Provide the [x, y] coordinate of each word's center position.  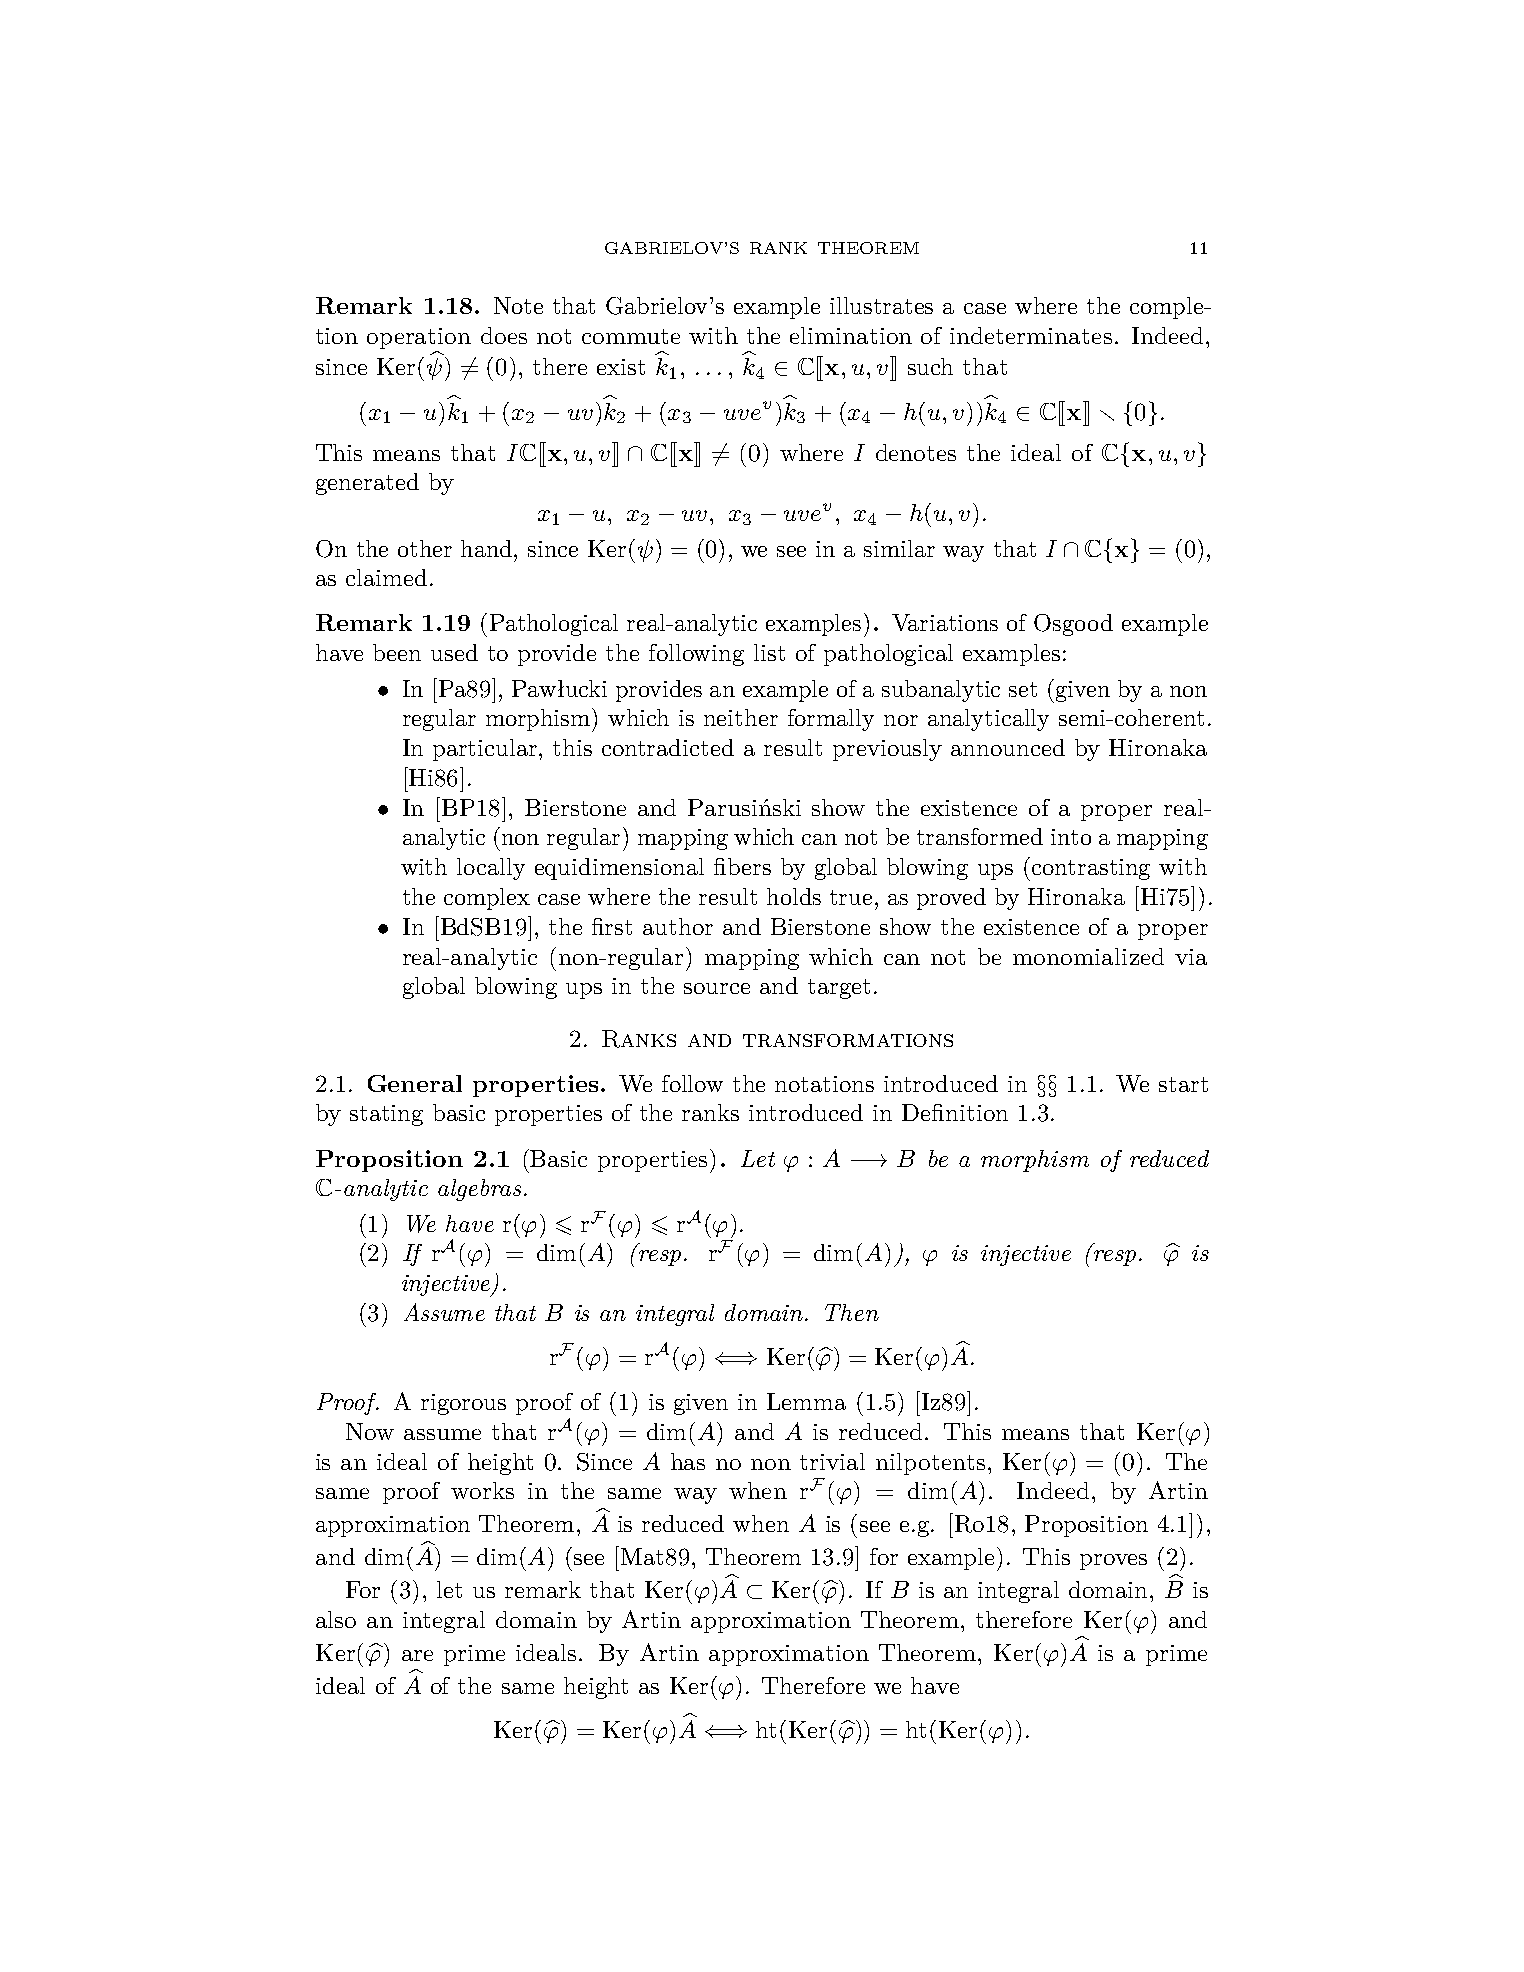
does [504, 335]
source [717, 988]
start [1183, 1084]
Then [852, 1312]
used [454, 652]
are [417, 1655]
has [688, 1461]
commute [631, 336]
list [769, 652]
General [415, 1083]
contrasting [1091, 869]
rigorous [463, 1404]
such [930, 366]
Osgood [1073, 625]
